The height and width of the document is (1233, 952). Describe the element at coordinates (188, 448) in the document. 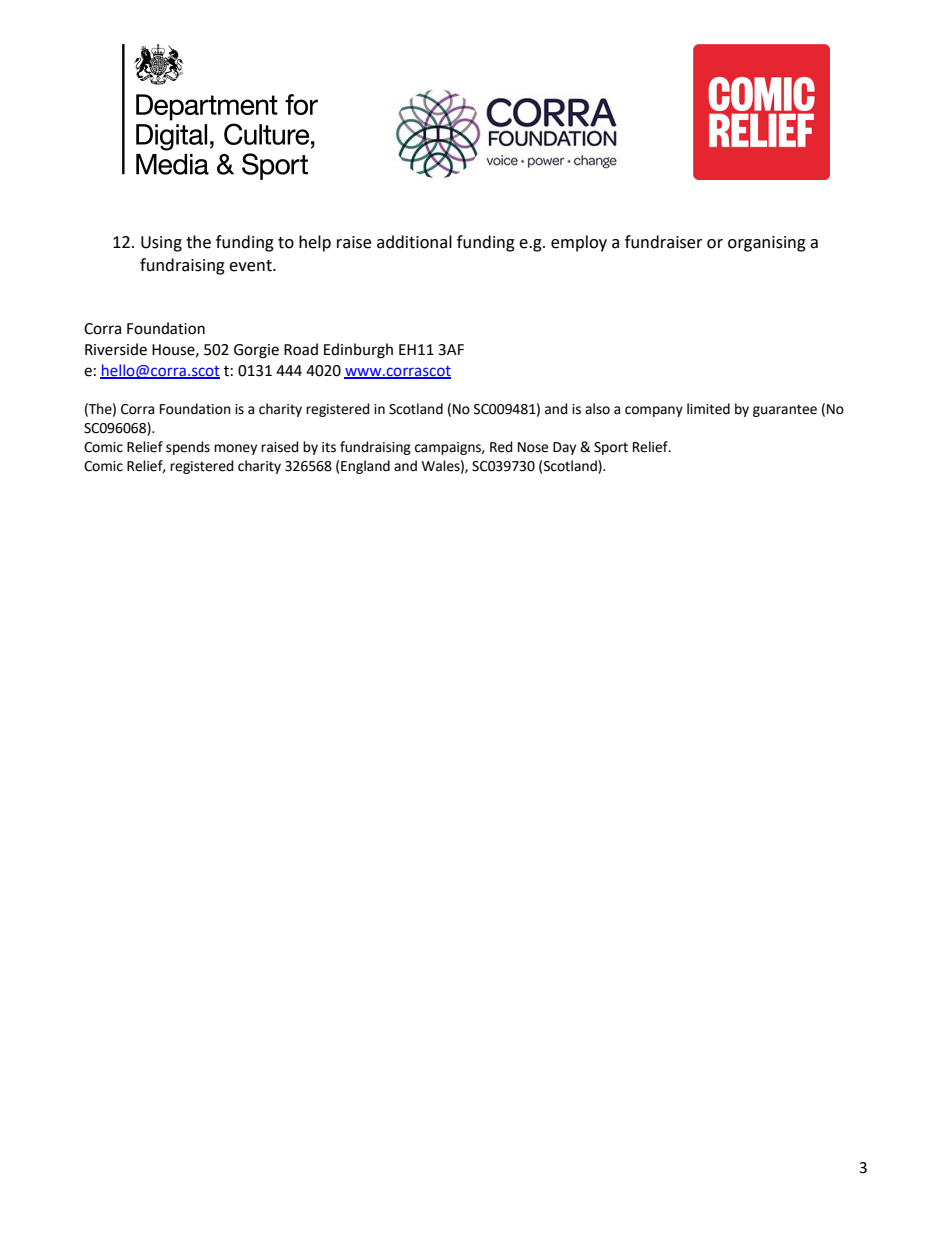

I see `spends` at that location.
